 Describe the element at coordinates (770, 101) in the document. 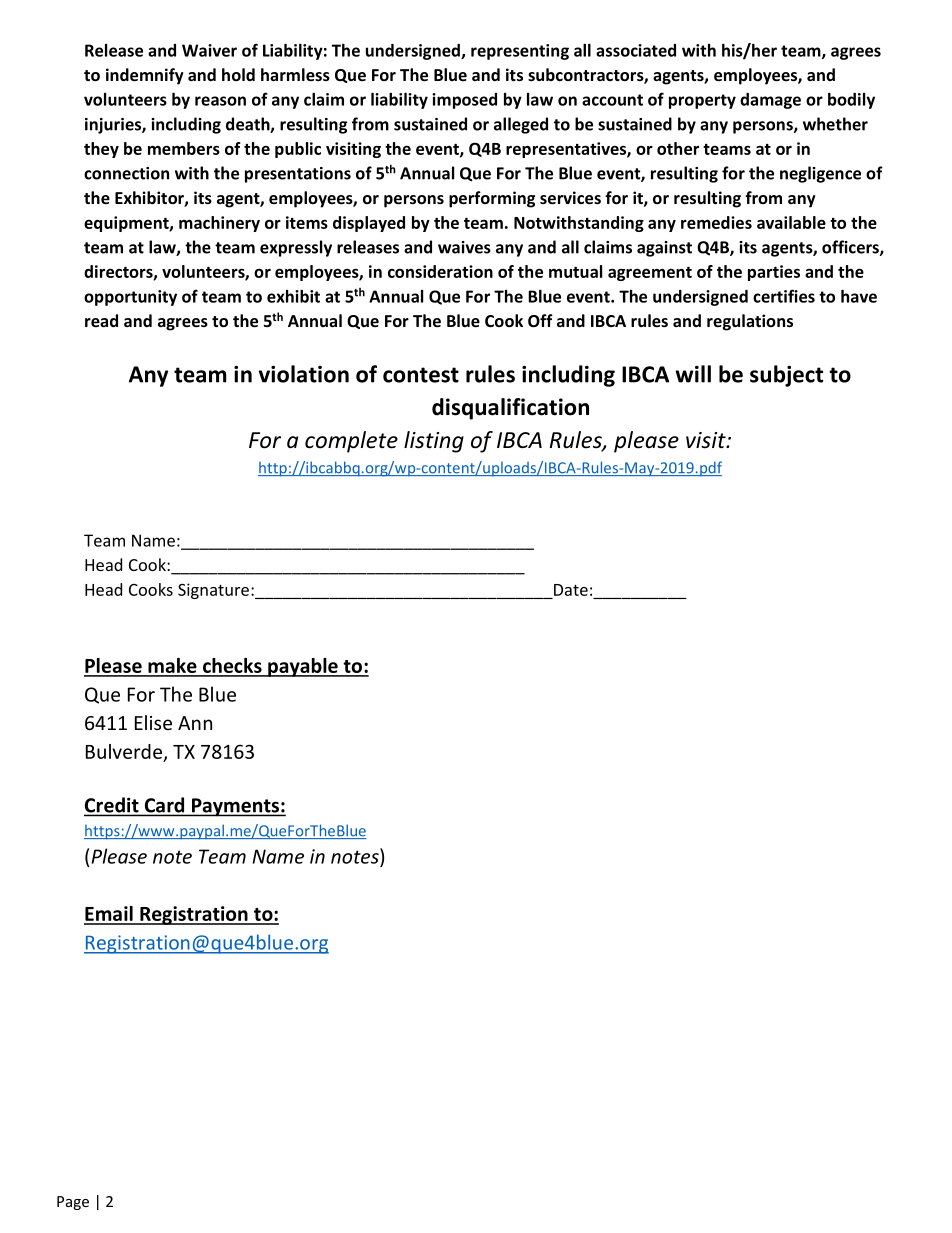

I see `damage` at that location.
